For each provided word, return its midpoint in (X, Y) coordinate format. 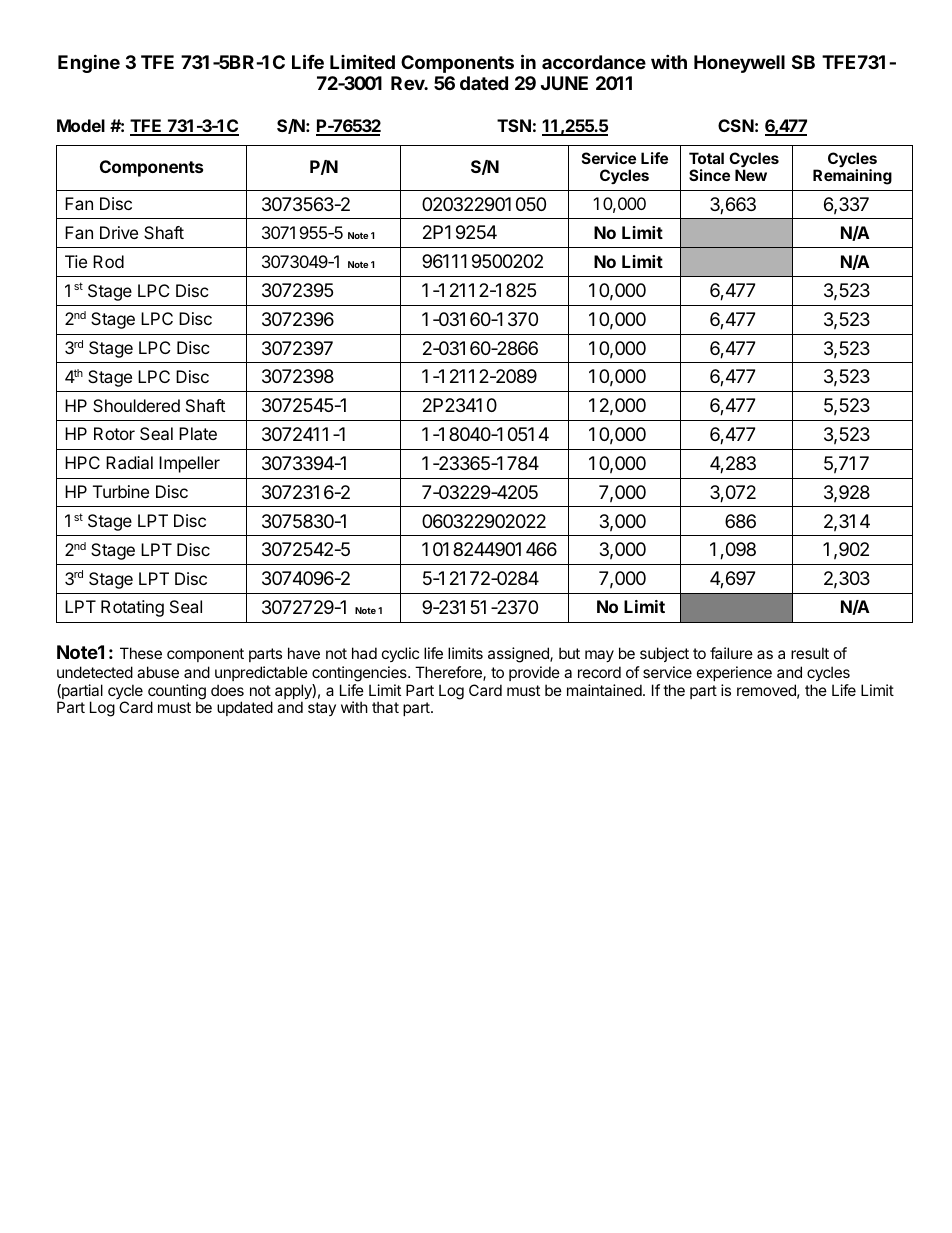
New (751, 175)
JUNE (564, 83)
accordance (594, 62)
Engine (89, 63)
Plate (198, 433)
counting (177, 693)
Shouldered (136, 405)
